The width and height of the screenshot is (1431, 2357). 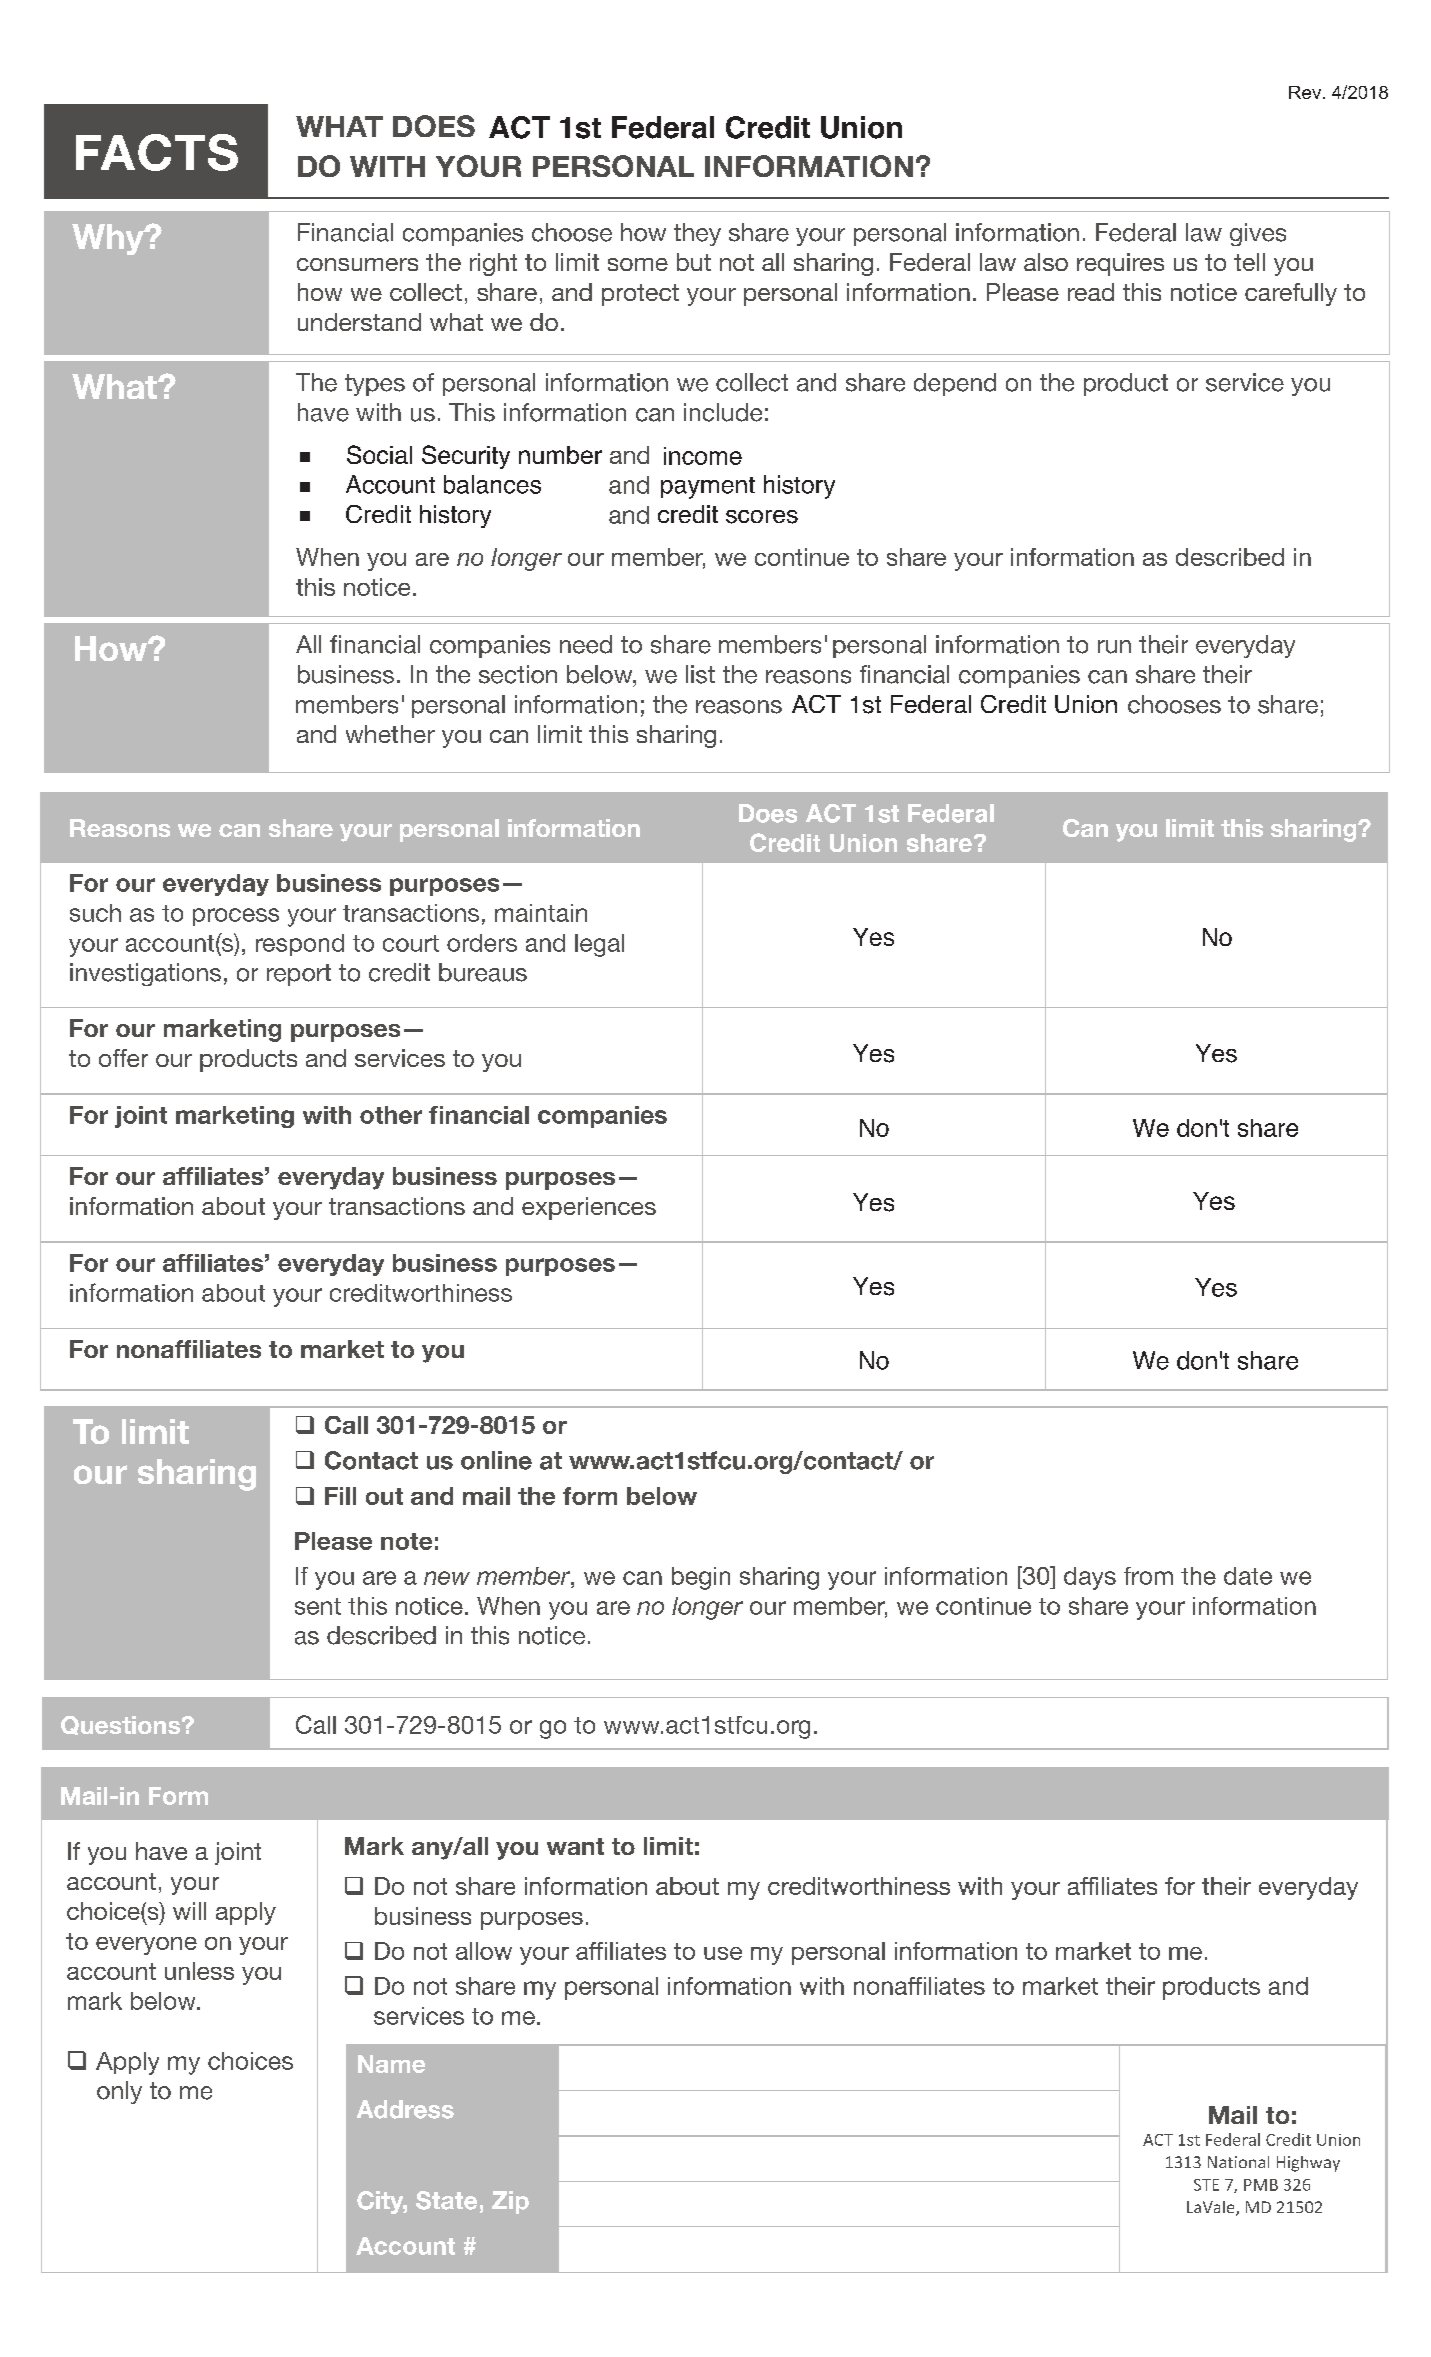 I want to click on STE, so click(x=1206, y=2185).
